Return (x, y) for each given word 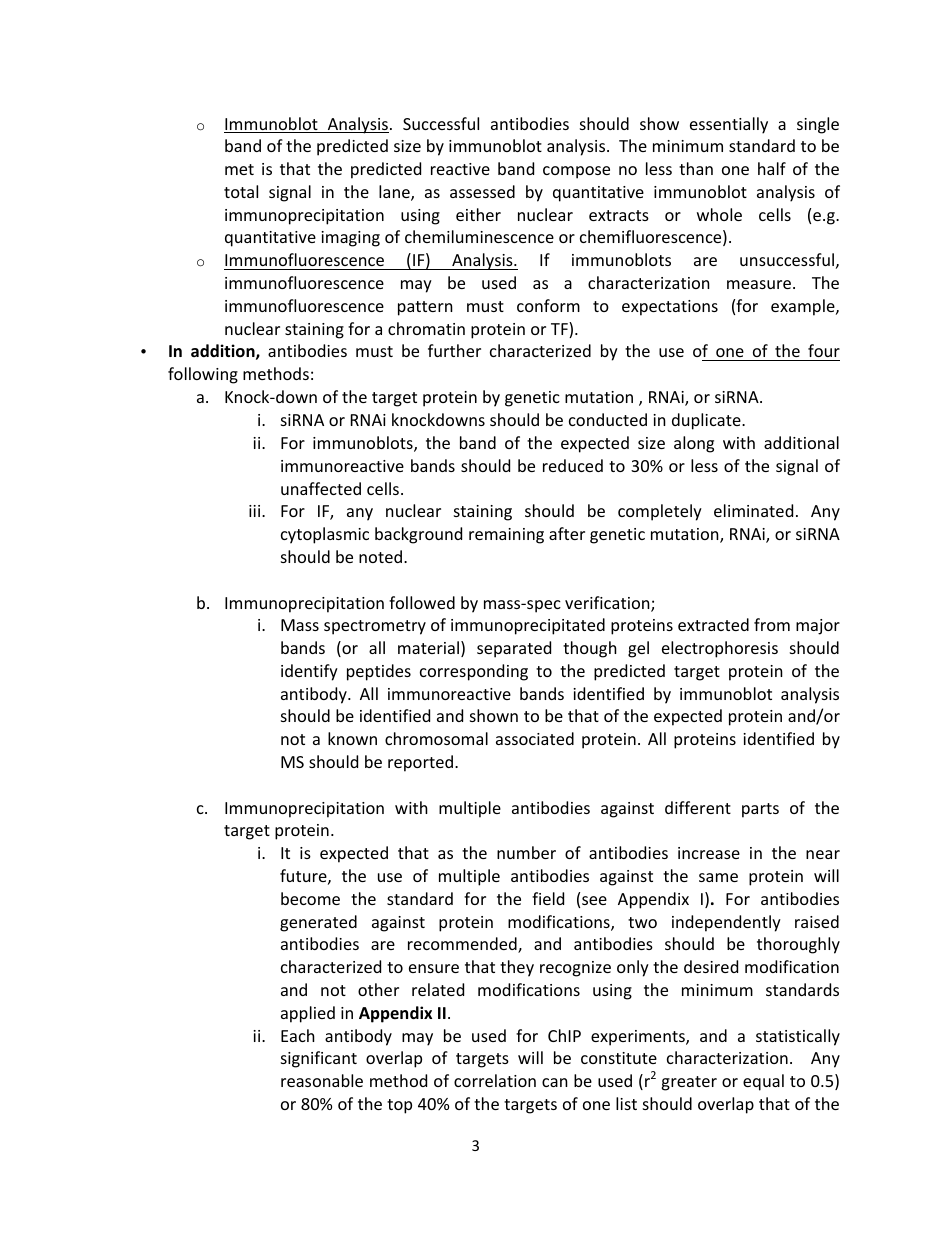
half (772, 168)
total (241, 191)
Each (298, 1035)
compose (576, 172)
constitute (619, 1058)
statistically (798, 1037)
